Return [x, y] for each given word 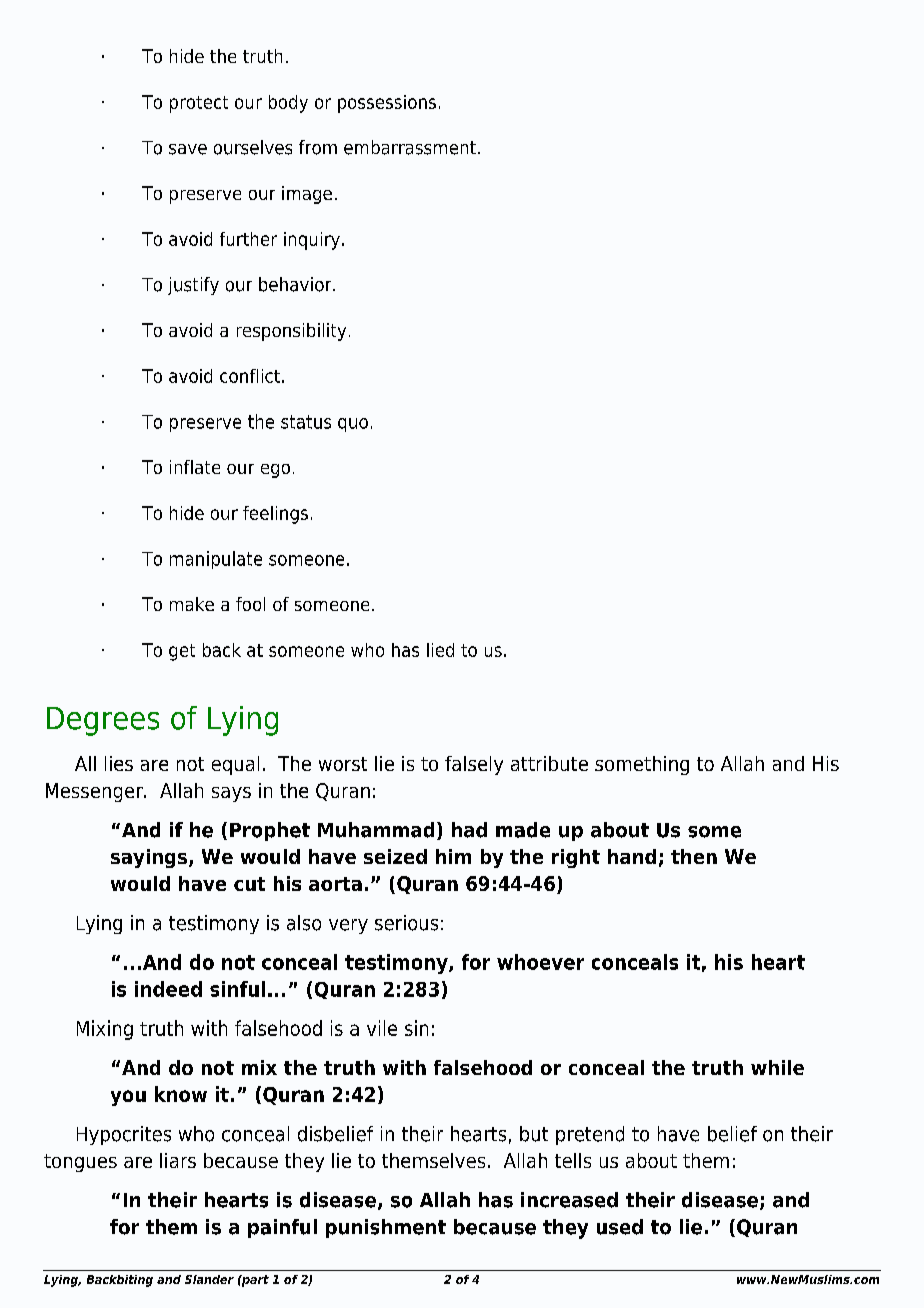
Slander [209, 1279]
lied [440, 650]
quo [353, 425]
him [453, 856]
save [188, 149]
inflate [195, 467]
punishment [386, 1228]
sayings [149, 858]
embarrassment [410, 147]
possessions [387, 104]
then [694, 856]
